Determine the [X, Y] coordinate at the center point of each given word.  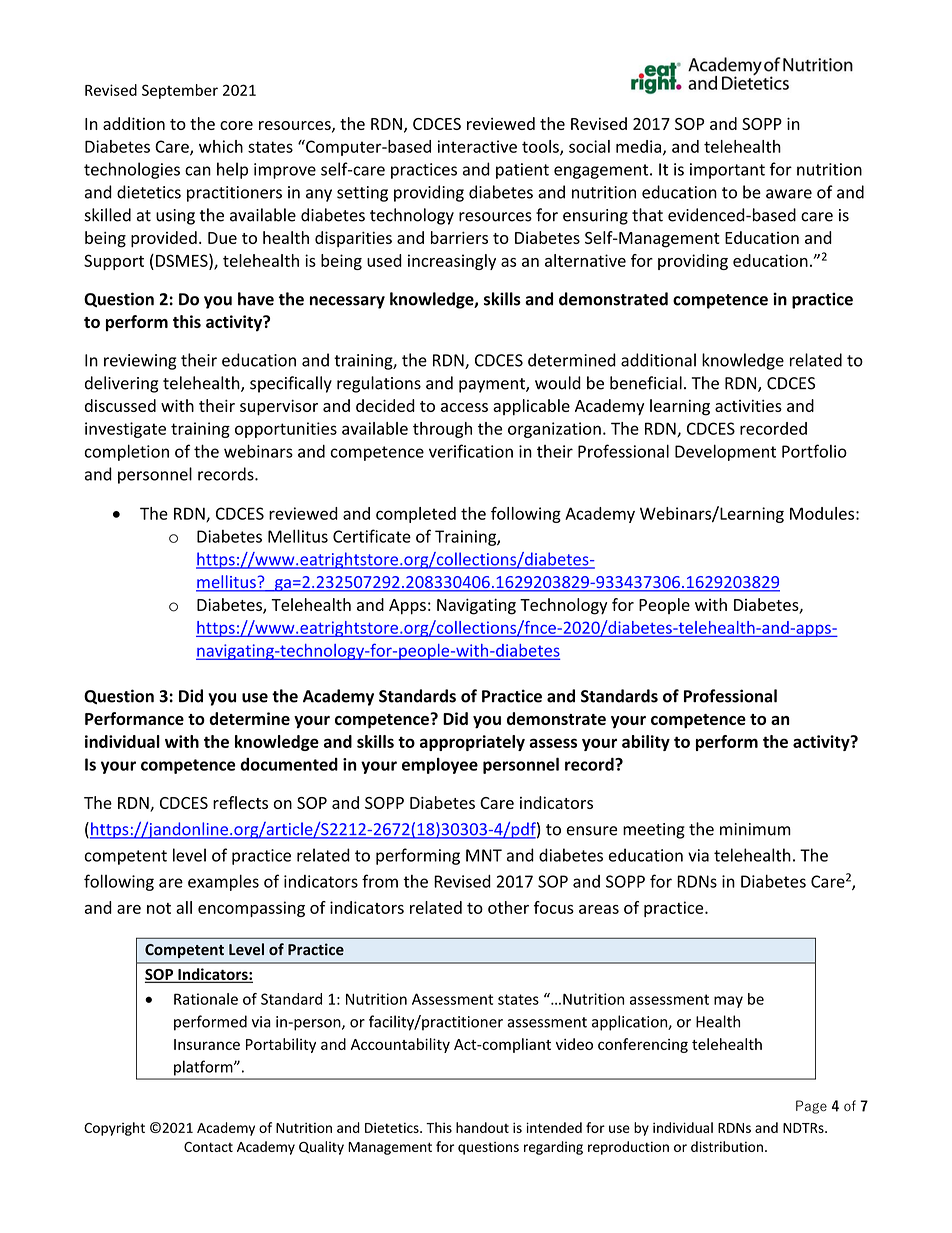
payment [493, 385]
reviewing [140, 362]
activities [748, 405]
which [221, 146]
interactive [477, 146]
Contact [208, 1147]
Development [725, 452]
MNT [484, 855]
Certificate [372, 536]
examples [223, 882]
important [727, 171]
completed [416, 515]
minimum [755, 829]
